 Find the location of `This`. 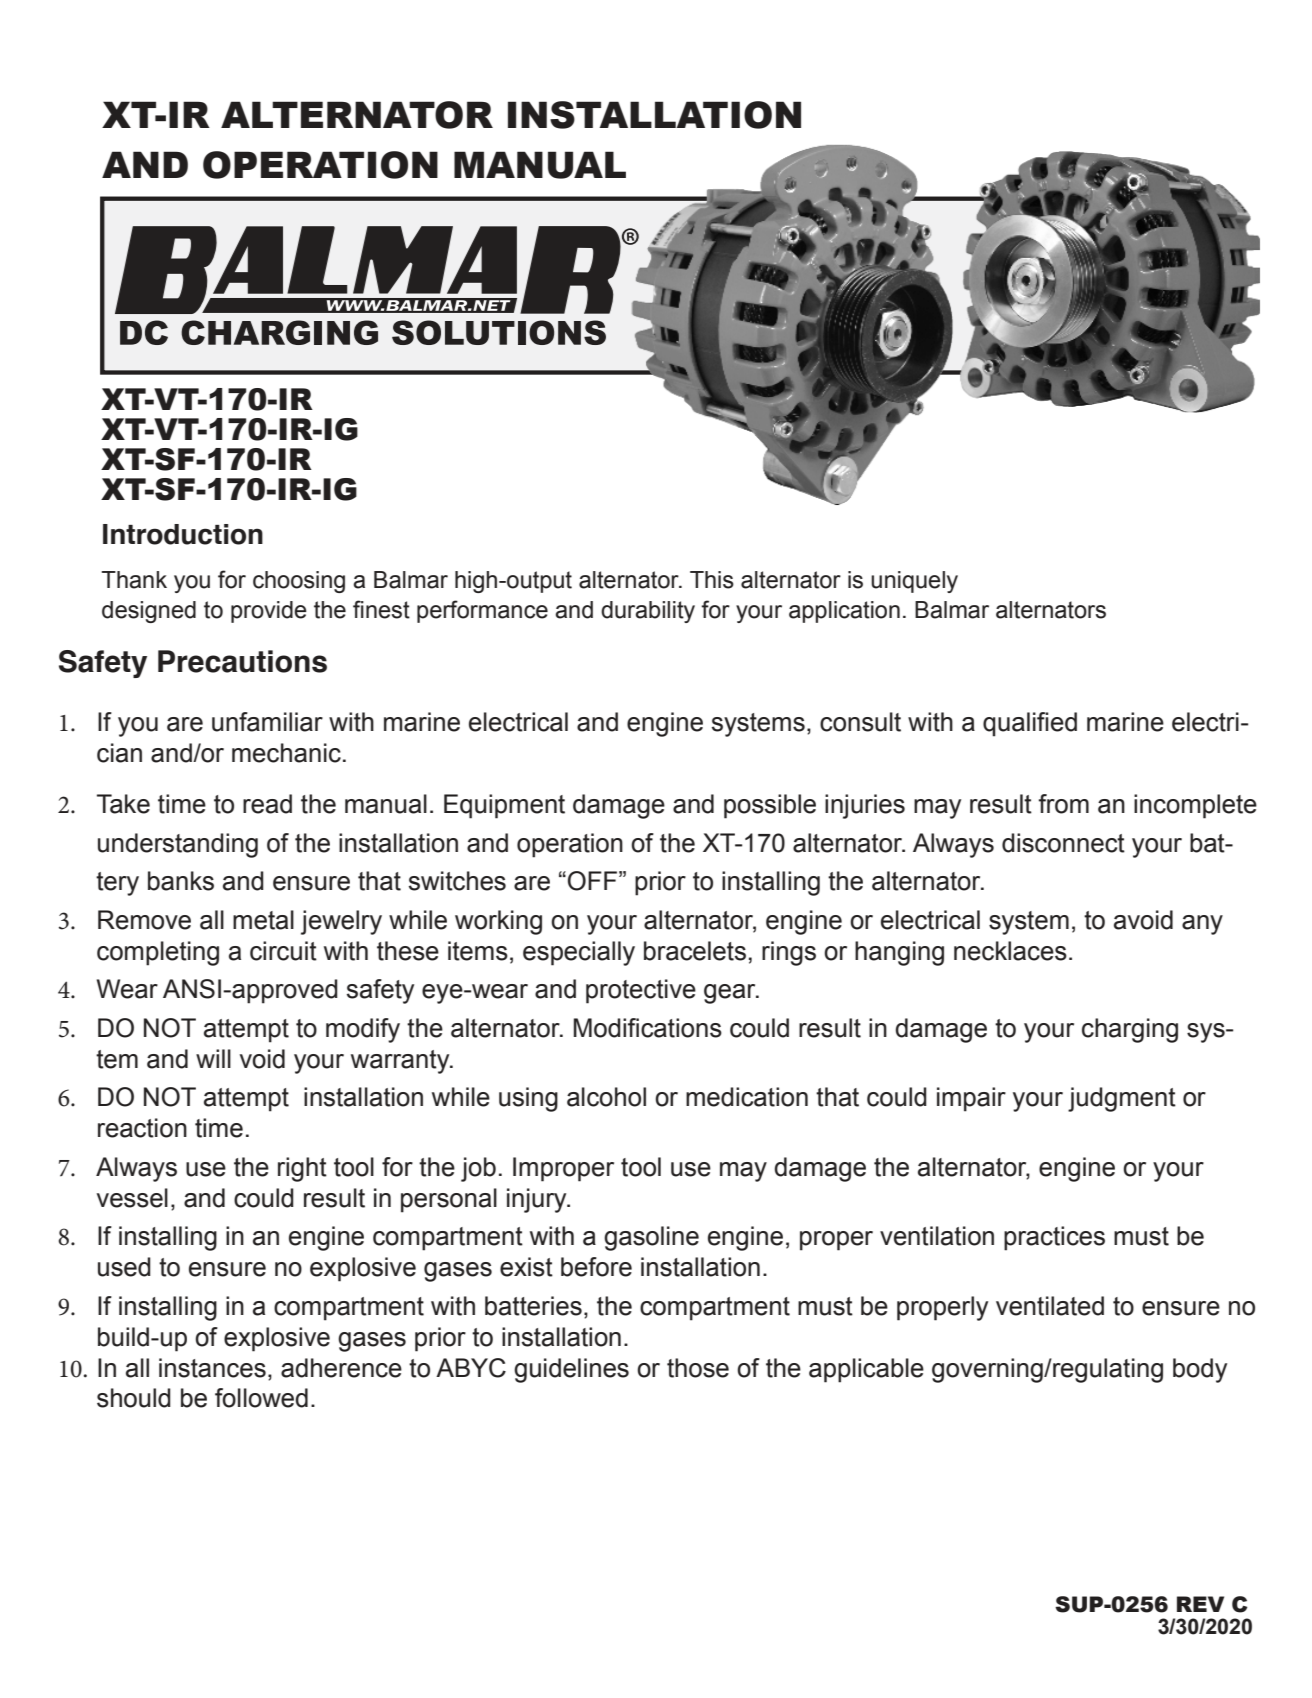

This is located at coordinates (712, 580).
